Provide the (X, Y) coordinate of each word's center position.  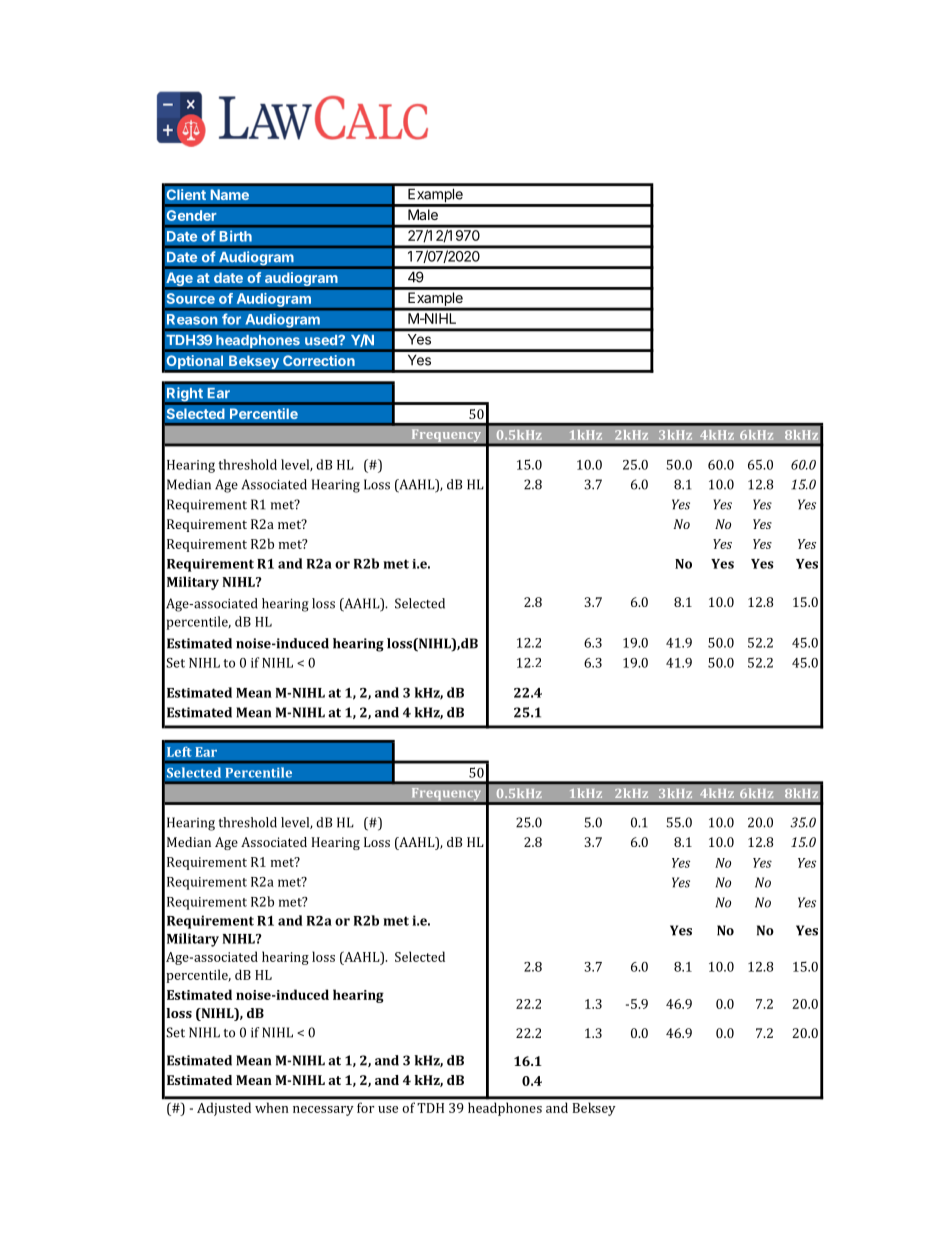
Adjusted (224, 1109)
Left (179, 751)
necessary (323, 1111)
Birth (235, 236)
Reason (192, 319)
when (271, 1108)
